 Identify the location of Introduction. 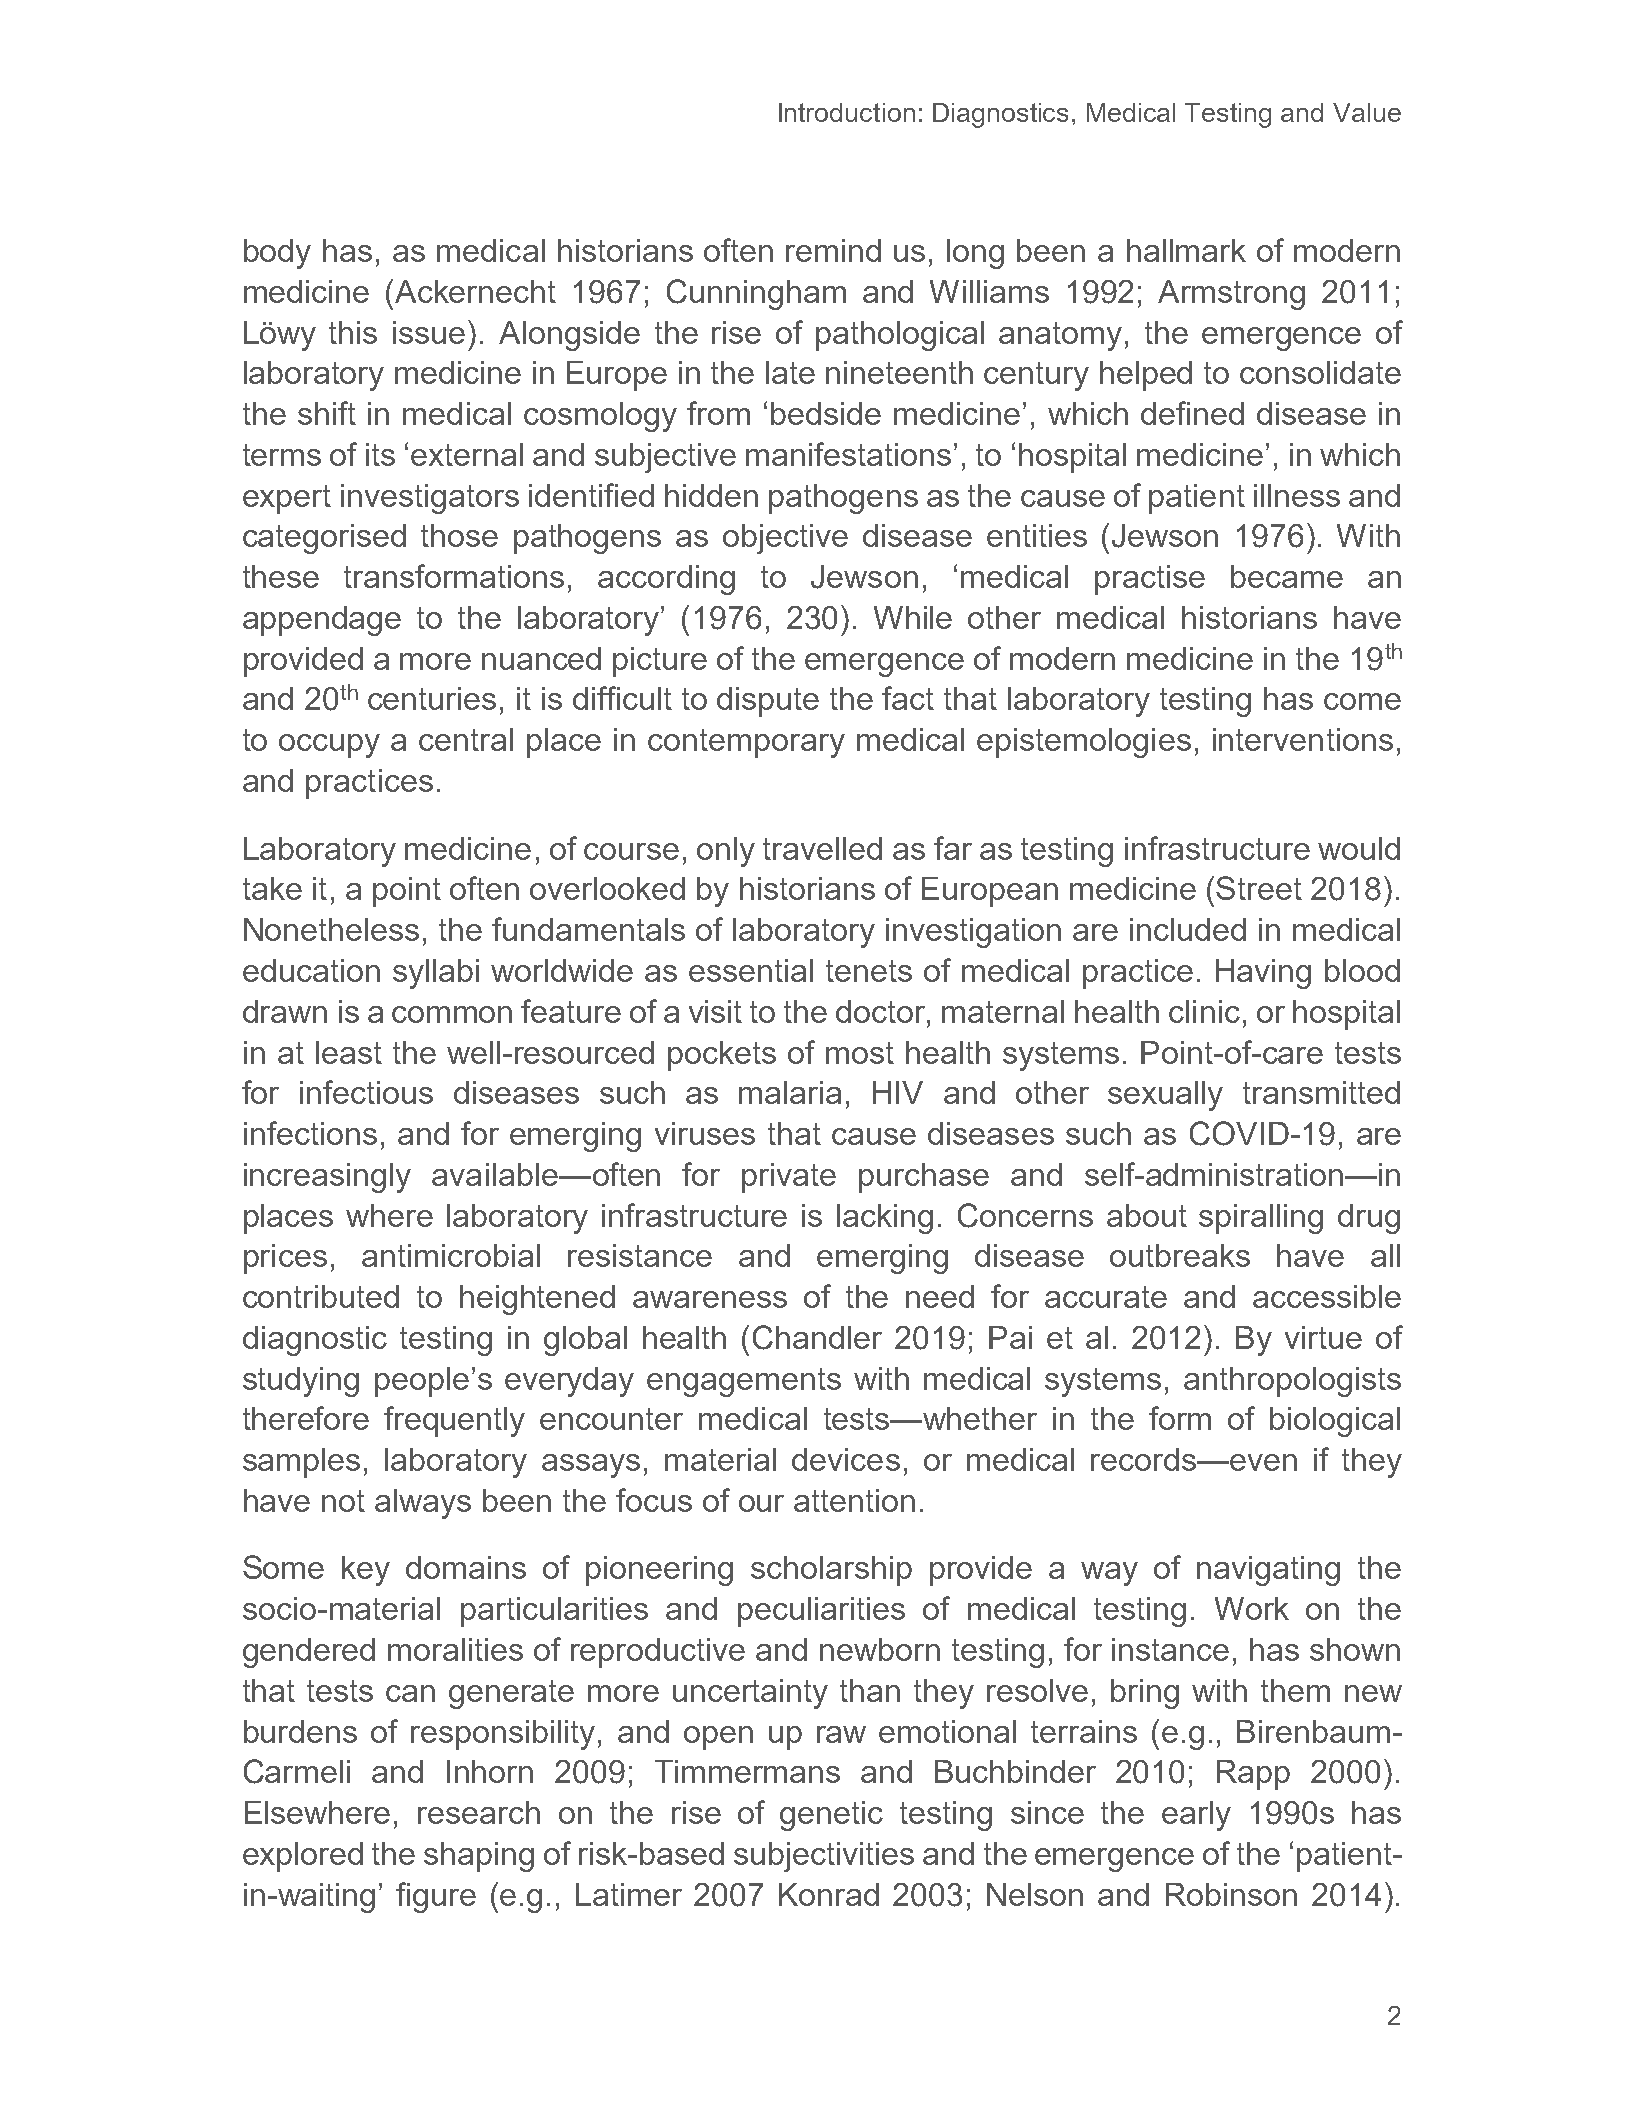
(847, 112).
